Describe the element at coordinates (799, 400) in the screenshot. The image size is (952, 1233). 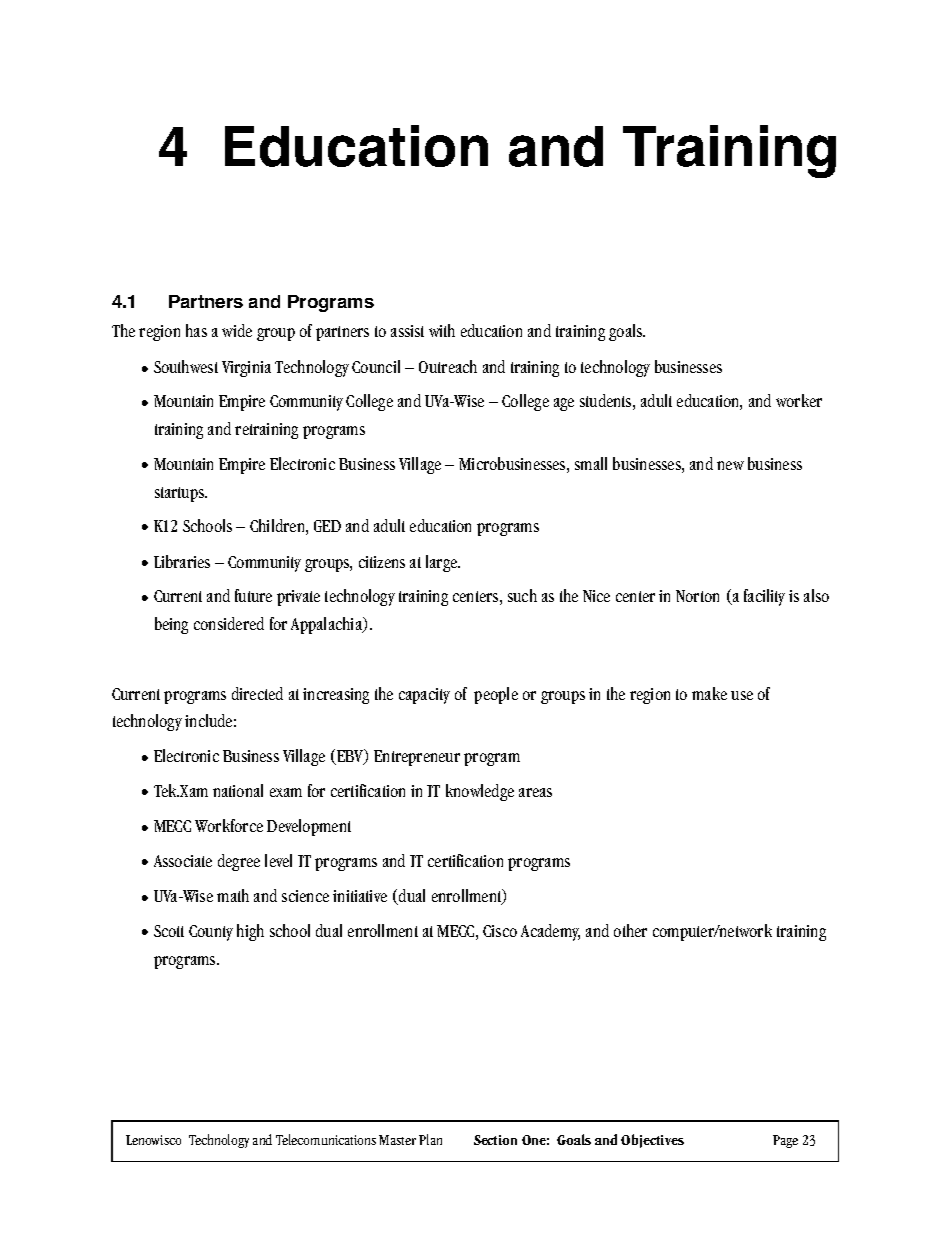
I see `worker` at that location.
